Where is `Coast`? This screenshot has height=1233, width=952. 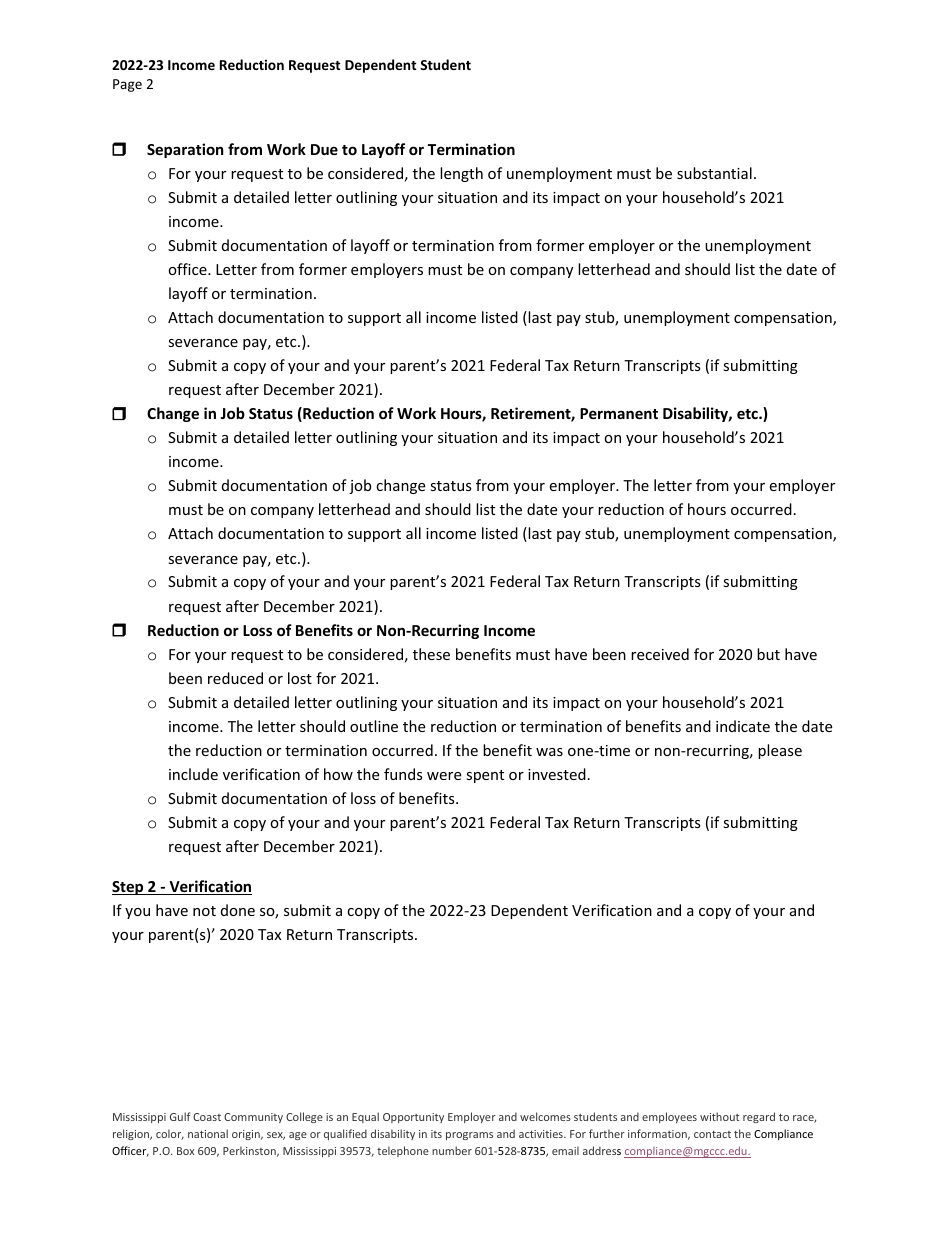 Coast is located at coordinates (207, 1117).
